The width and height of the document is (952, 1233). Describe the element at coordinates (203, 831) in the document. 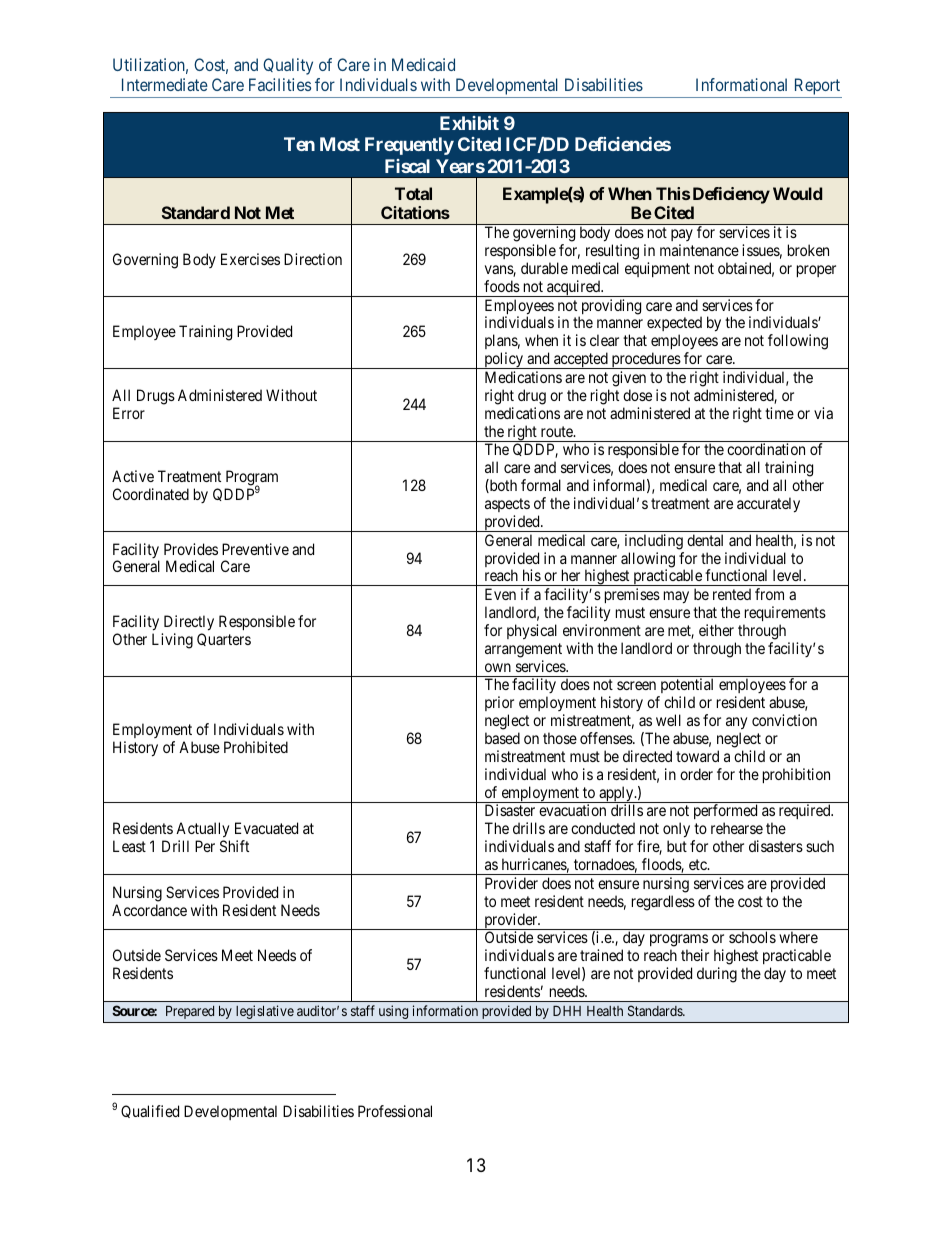

I see `Actually` at that location.
